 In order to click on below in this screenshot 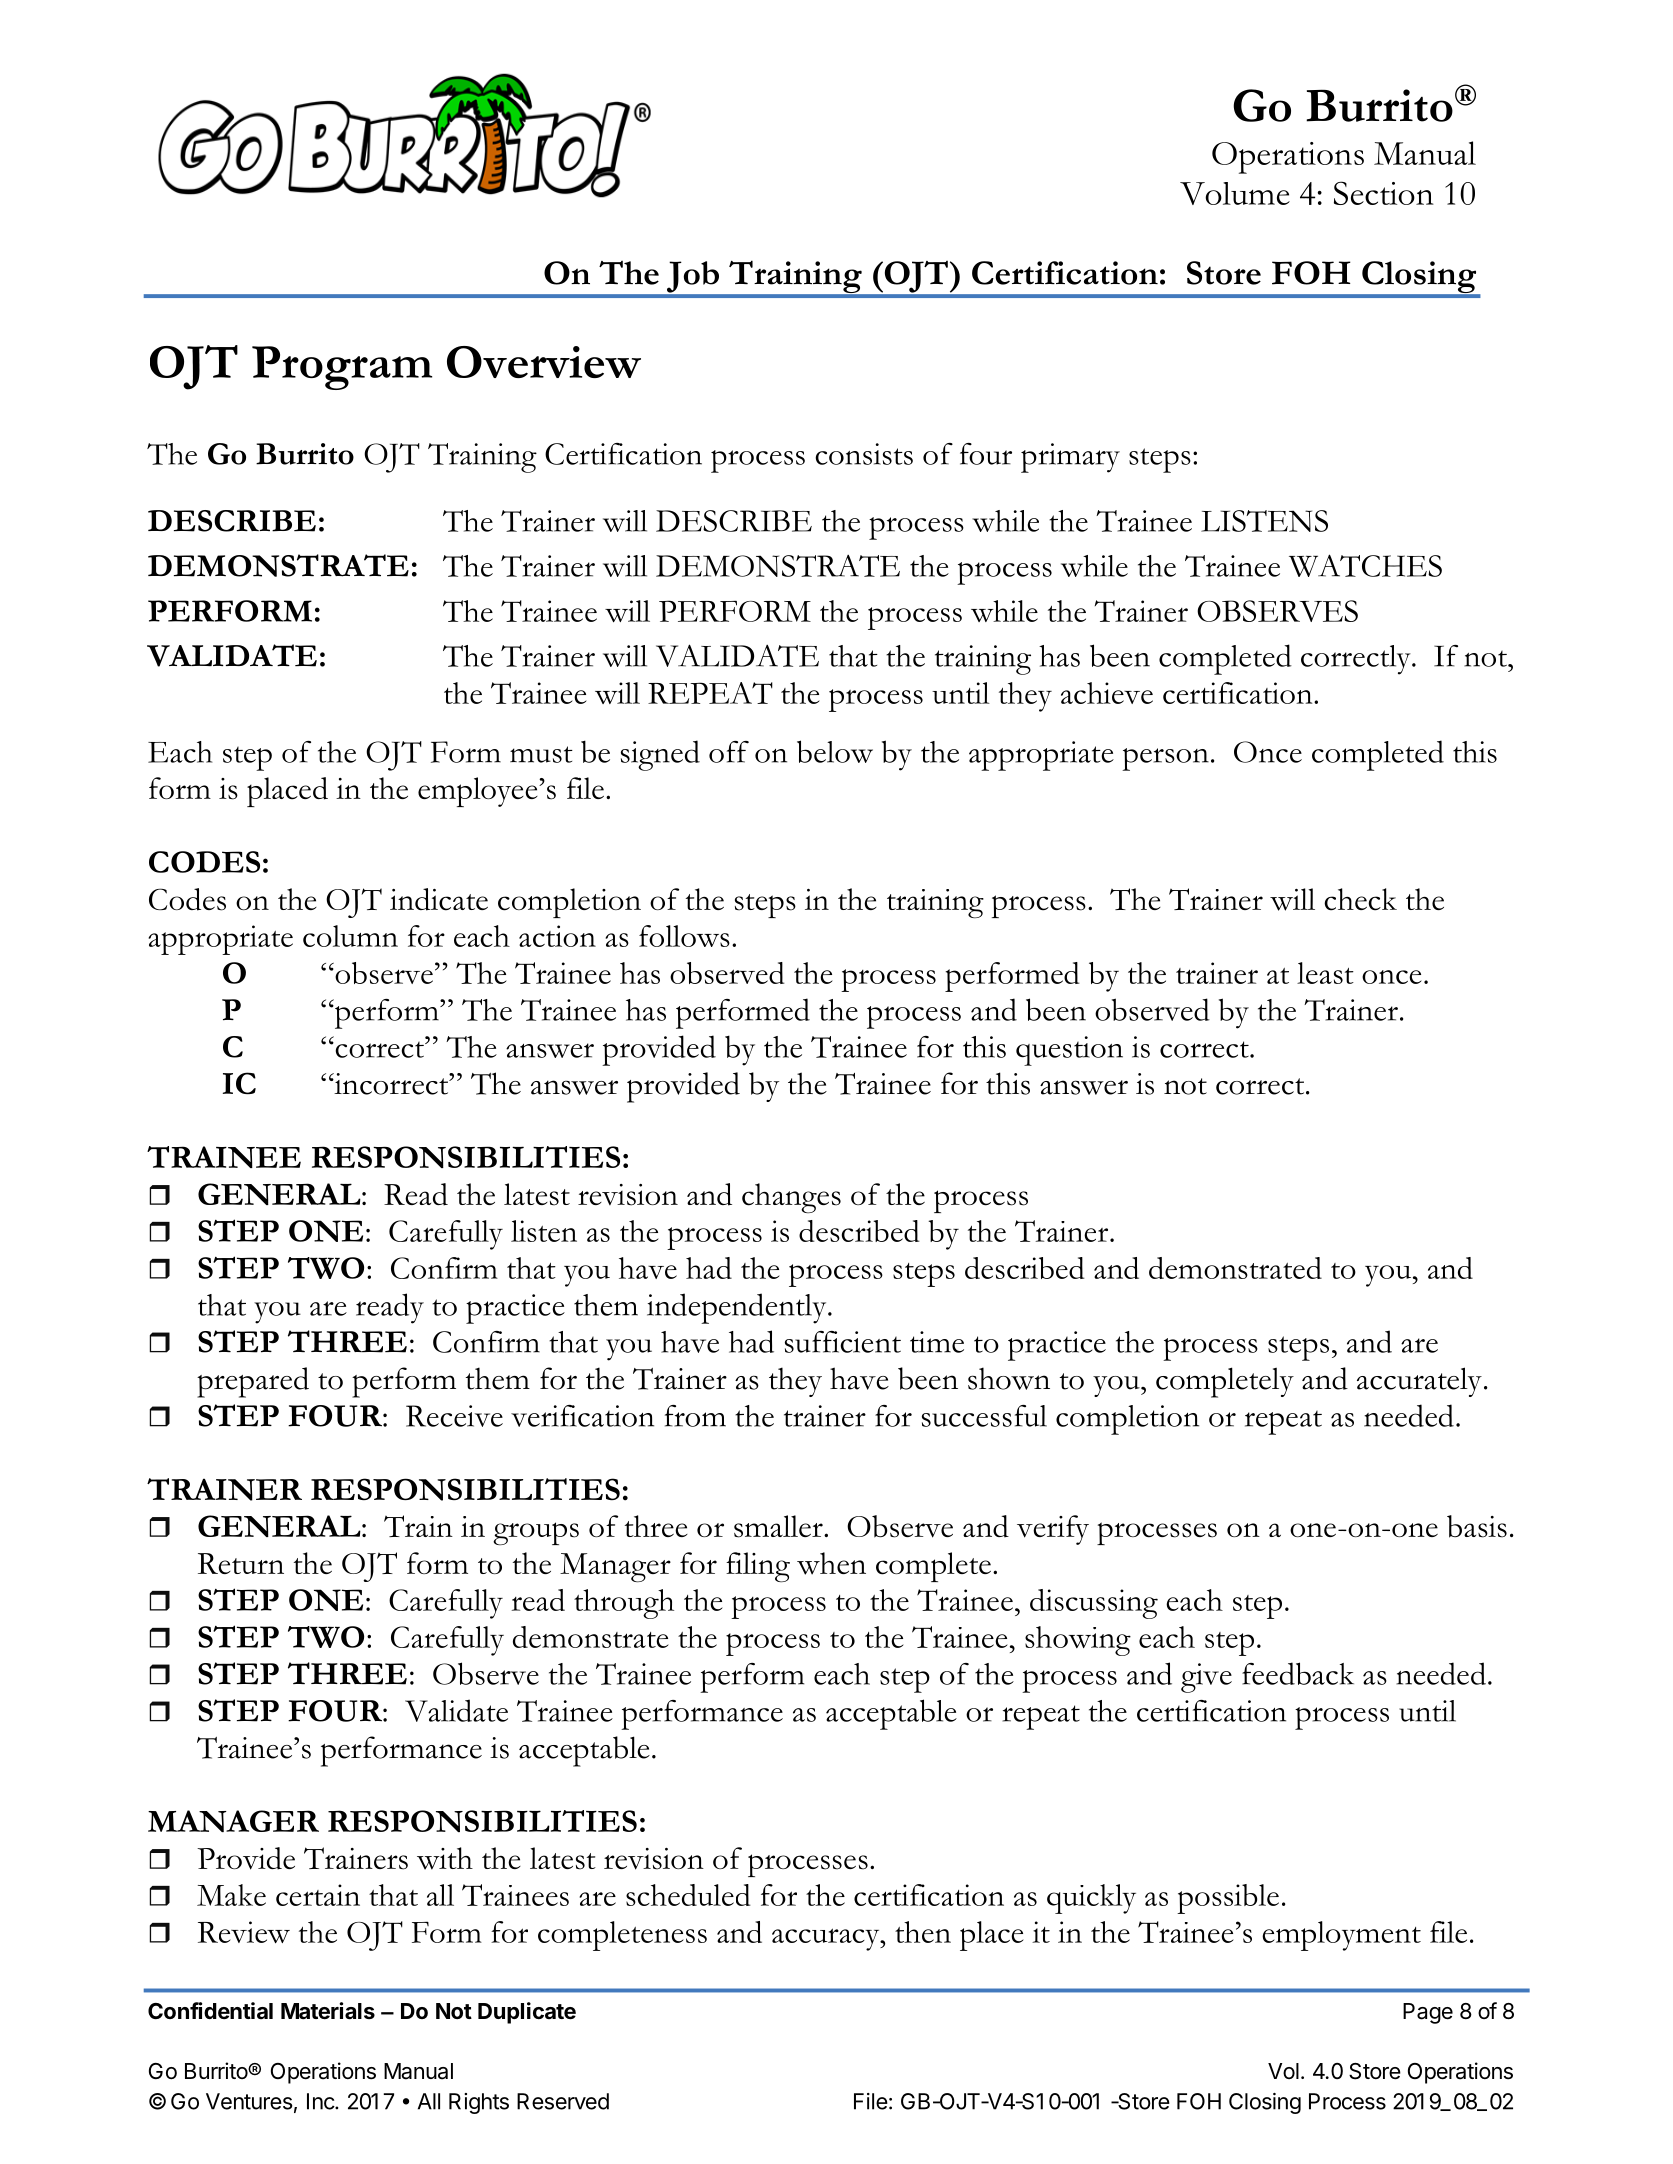, I will do `click(835, 751)`.
